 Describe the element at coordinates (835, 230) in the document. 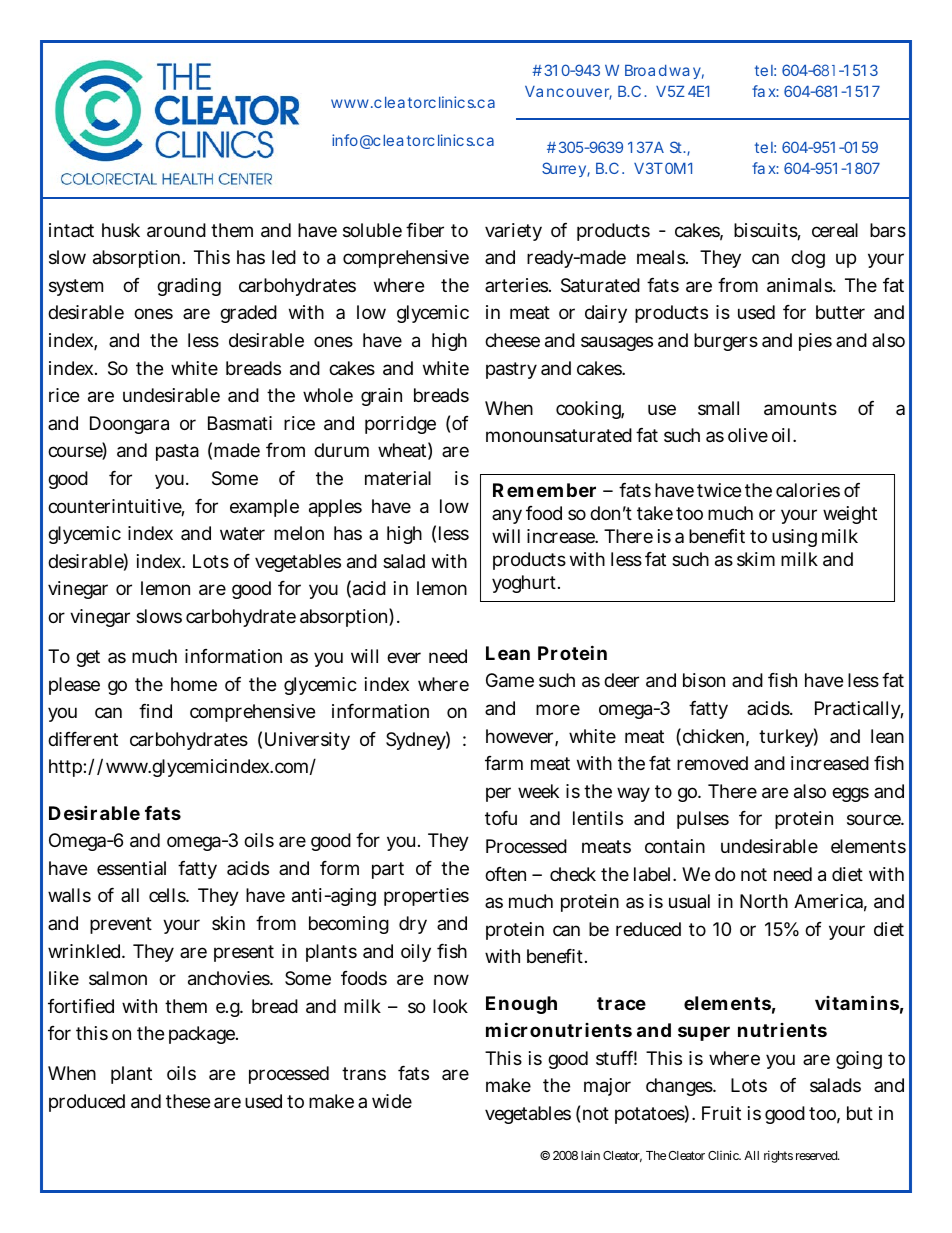

I see `cereal` at that location.
